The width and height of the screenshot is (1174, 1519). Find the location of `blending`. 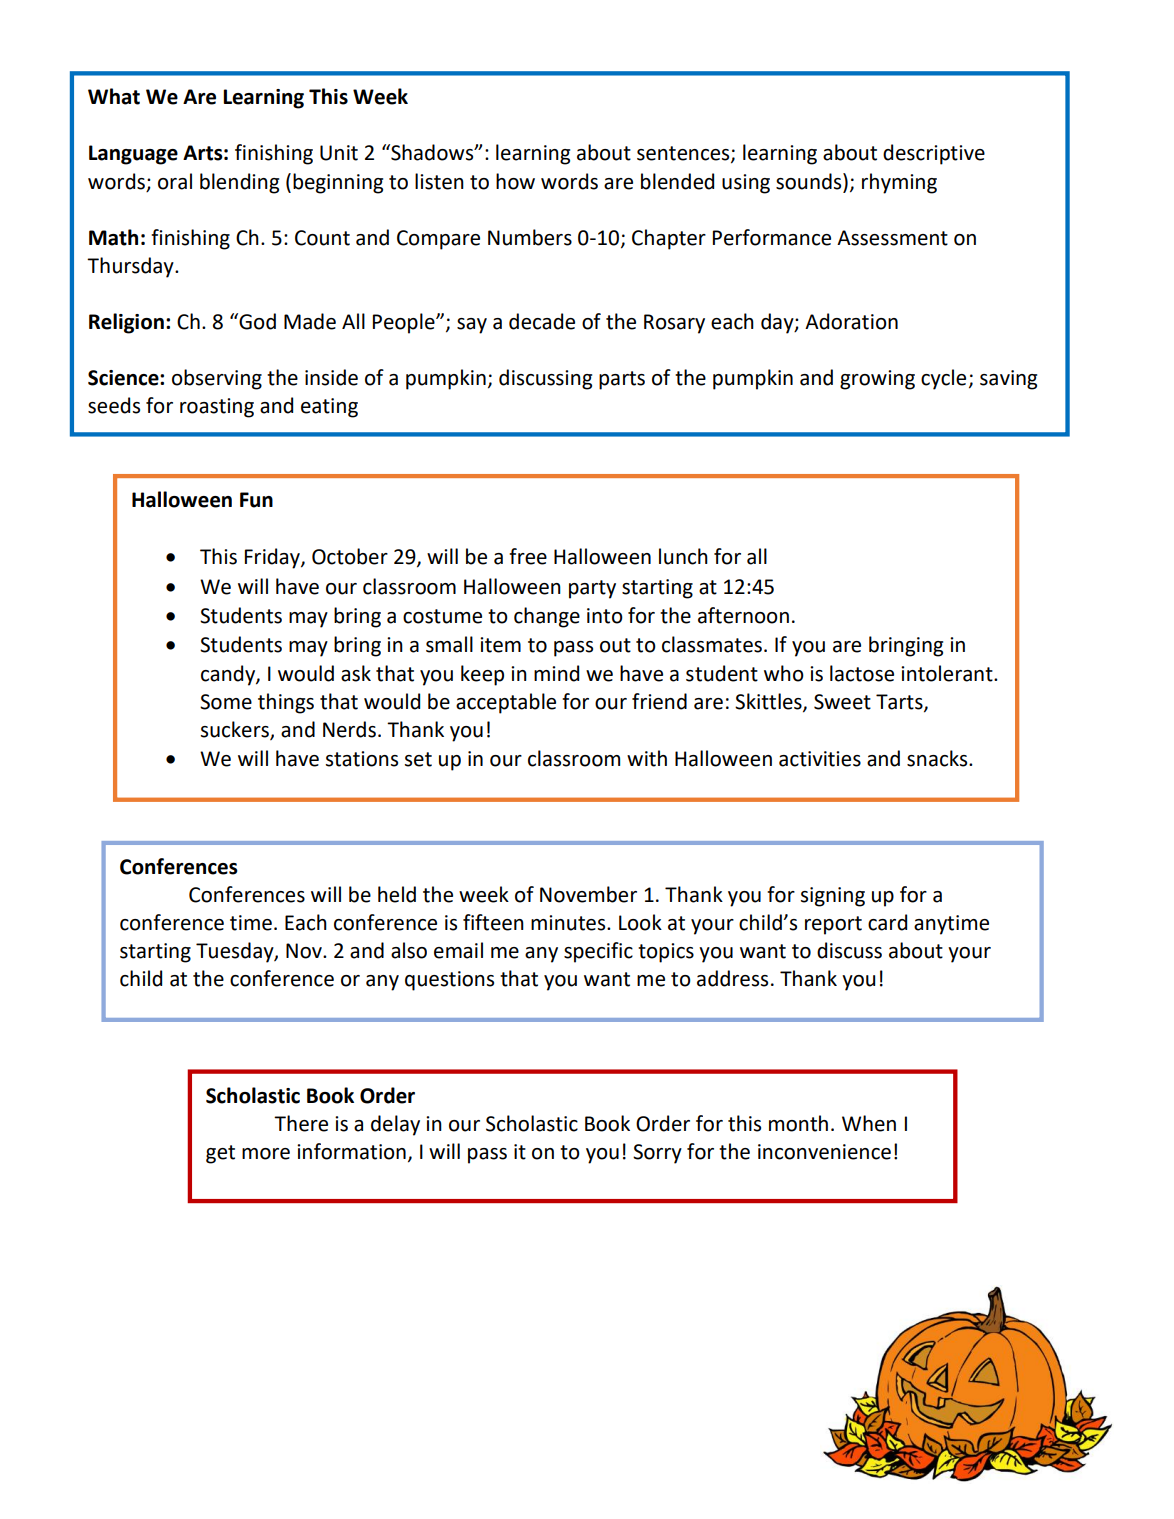

blending is located at coordinates (239, 183).
